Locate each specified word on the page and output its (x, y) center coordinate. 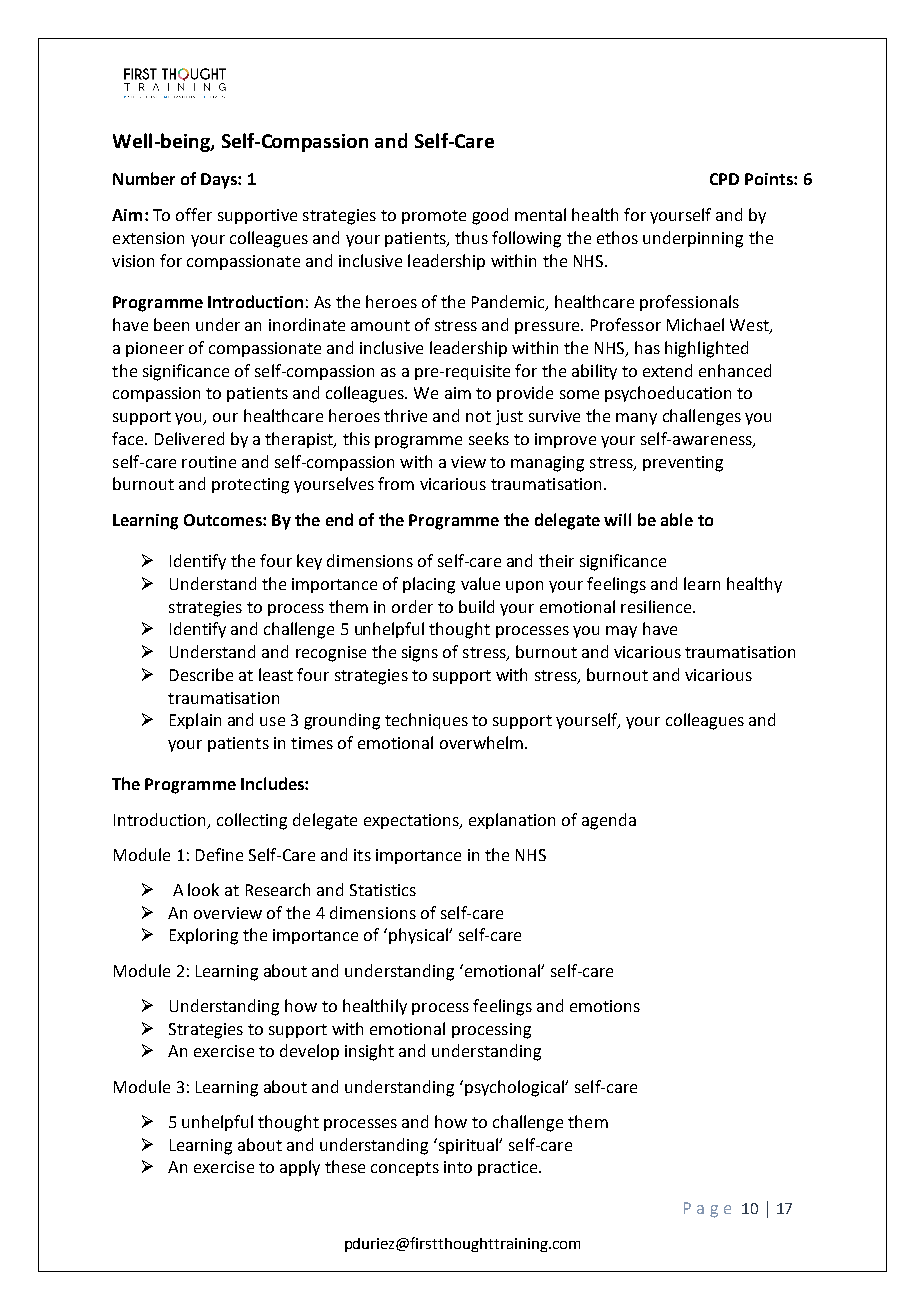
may (621, 632)
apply (300, 1168)
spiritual (468, 1146)
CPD (724, 179)
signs (420, 654)
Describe (201, 674)
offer (194, 214)
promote (434, 217)
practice (509, 1168)
